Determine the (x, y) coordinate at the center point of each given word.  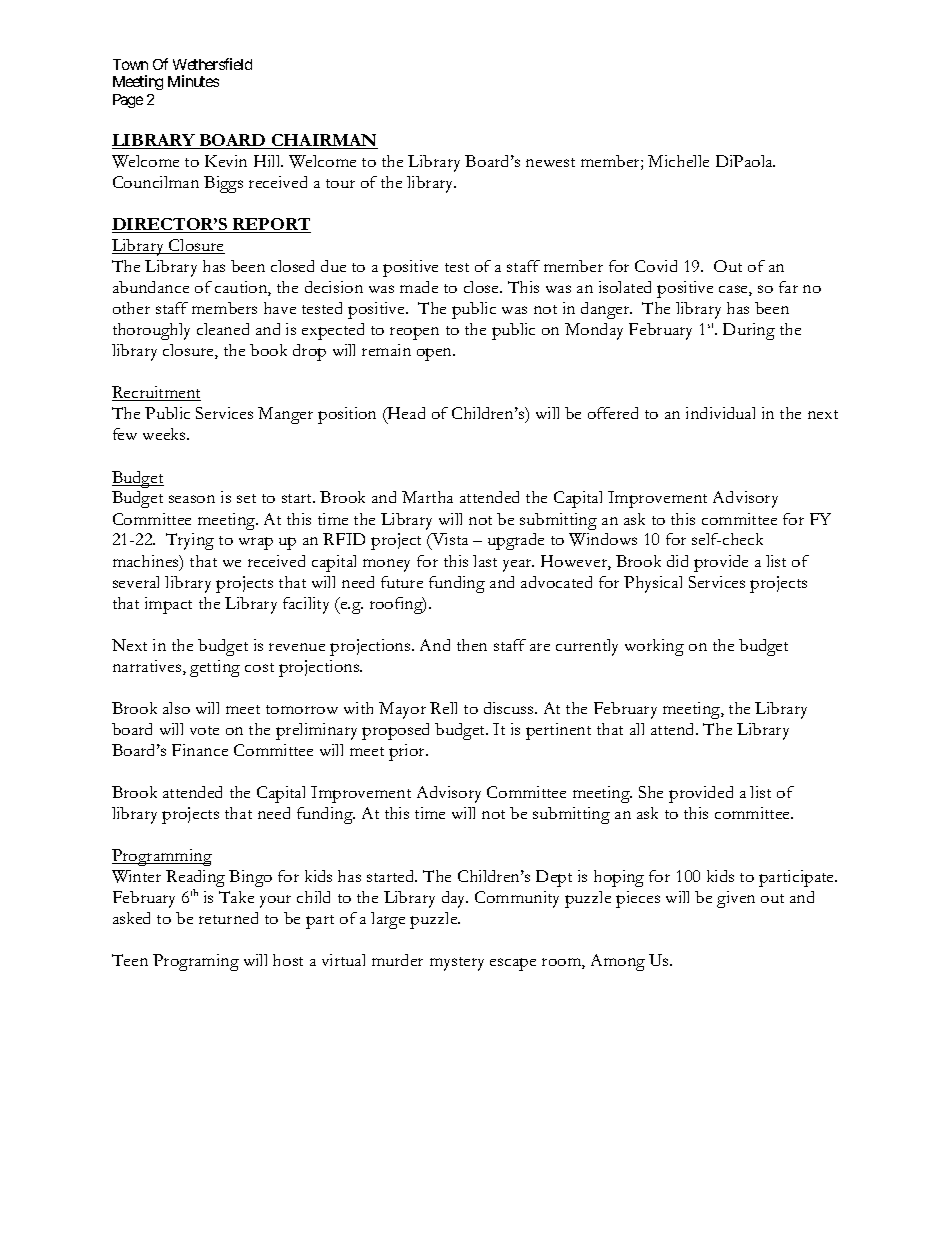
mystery (457, 964)
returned (228, 918)
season (192, 499)
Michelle (678, 161)
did (677, 561)
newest (550, 162)
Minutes (193, 81)
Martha (427, 497)
